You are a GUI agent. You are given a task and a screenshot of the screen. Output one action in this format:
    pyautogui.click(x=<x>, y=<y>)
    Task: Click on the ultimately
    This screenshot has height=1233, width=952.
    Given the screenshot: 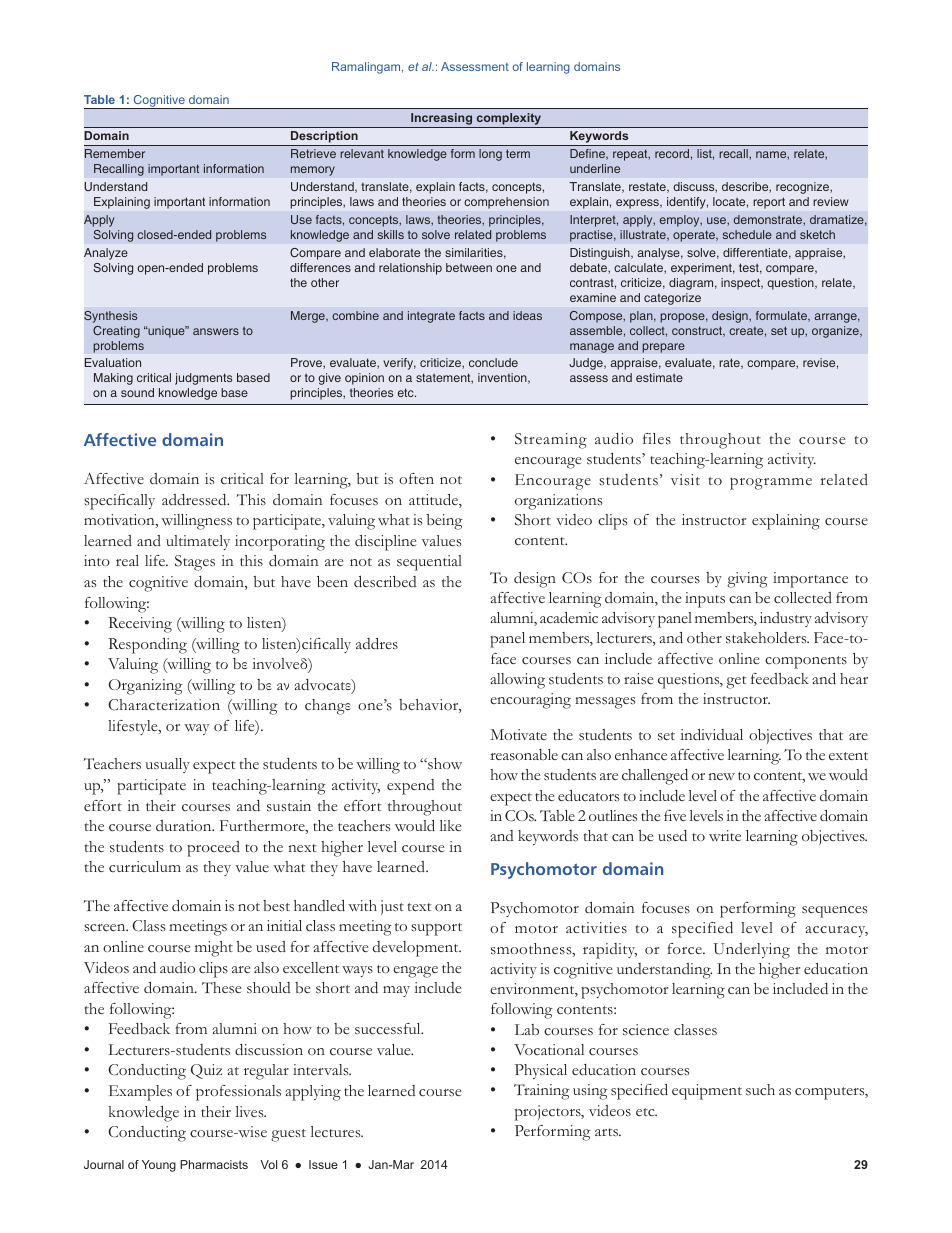 What is the action you would take?
    pyautogui.click(x=198, y=542)
